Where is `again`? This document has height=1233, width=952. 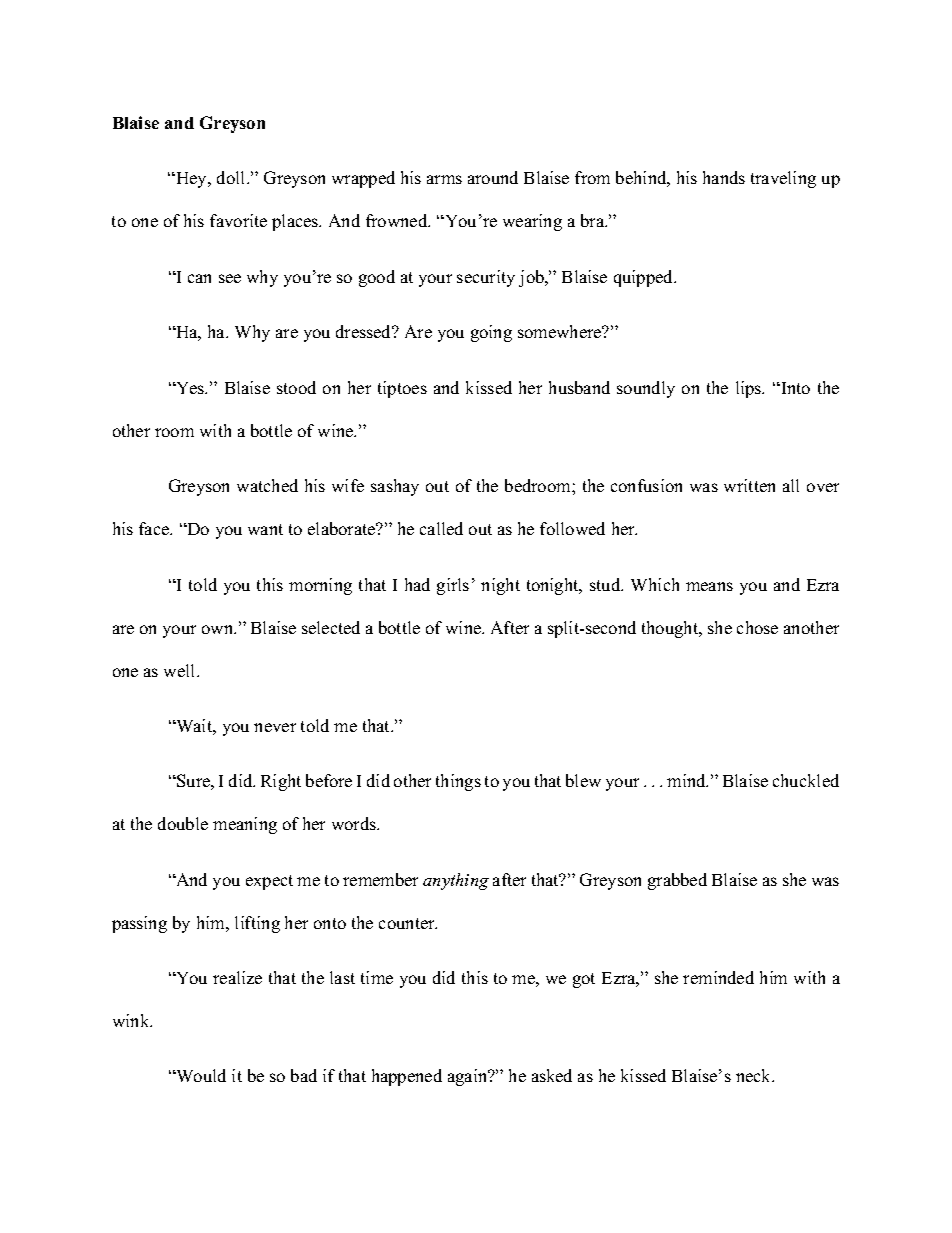 again is located at coordinates (469, 1077).
